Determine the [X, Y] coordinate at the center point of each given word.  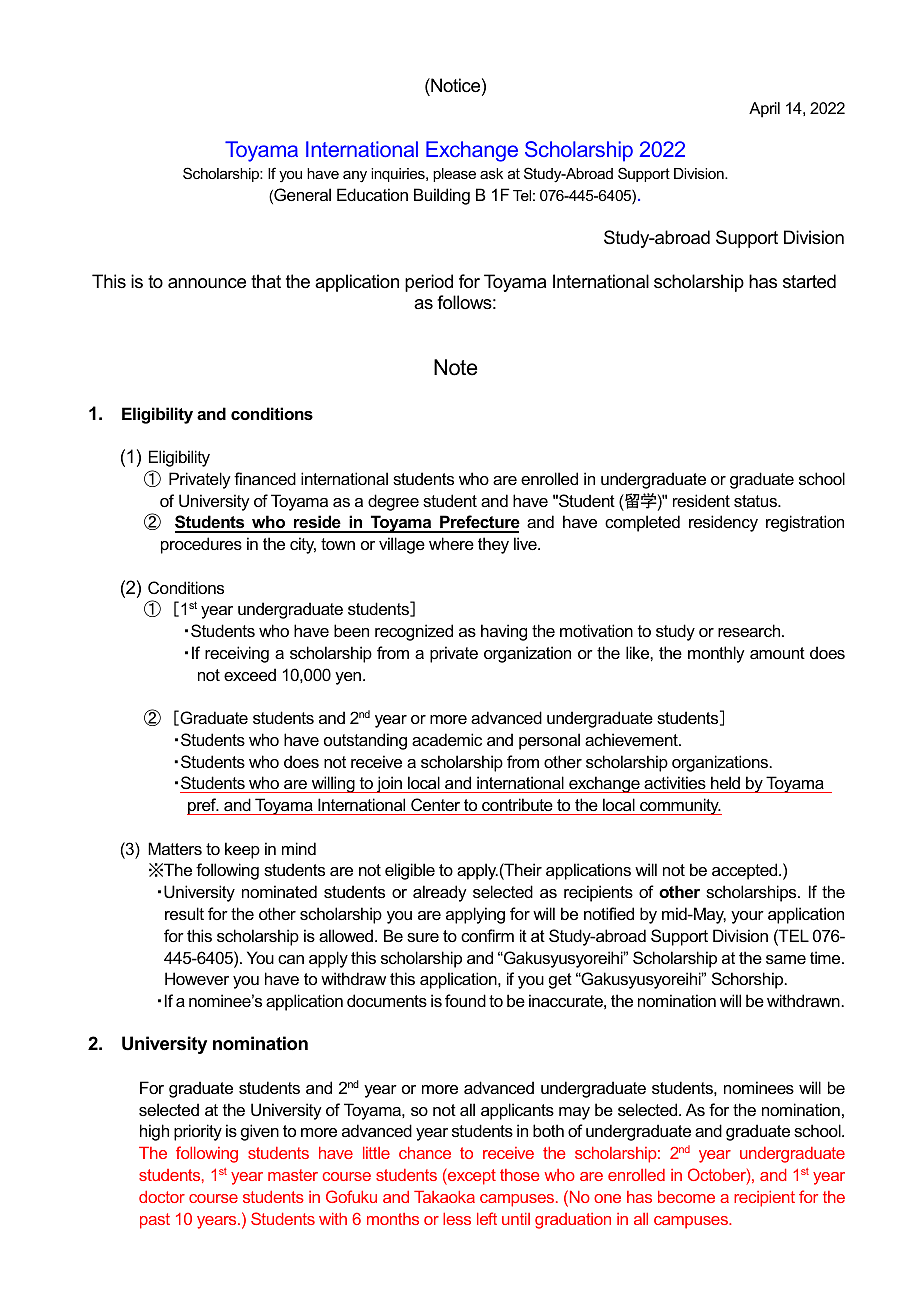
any [355, 177]
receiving [237, 654]
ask [491, 173]
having [504, 632]
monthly [716, 654]
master [293, 1175]
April [764, 110]
